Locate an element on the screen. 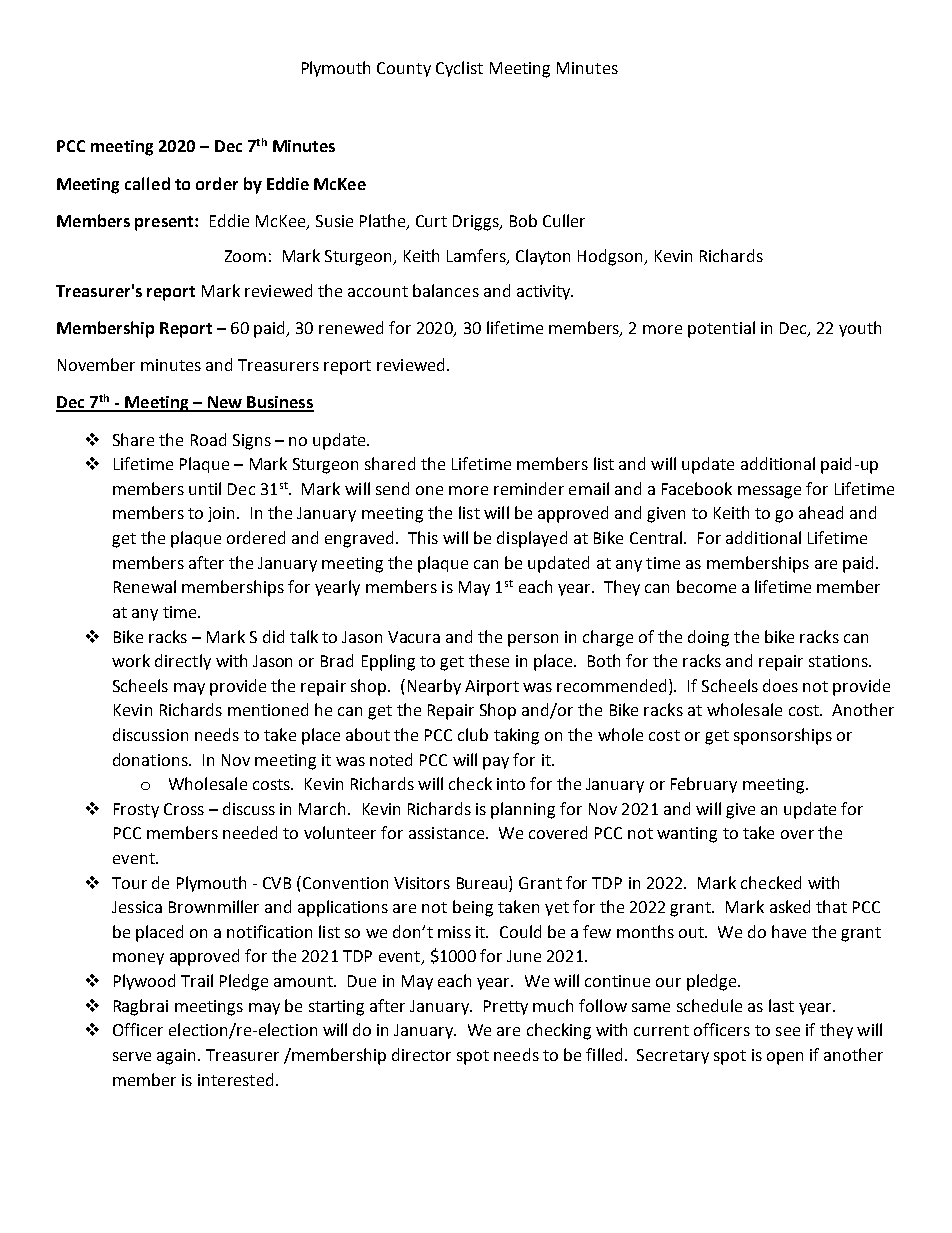 The height and width of the screenshot is (1233, 952). again is located at coordinates (178, 1057).
